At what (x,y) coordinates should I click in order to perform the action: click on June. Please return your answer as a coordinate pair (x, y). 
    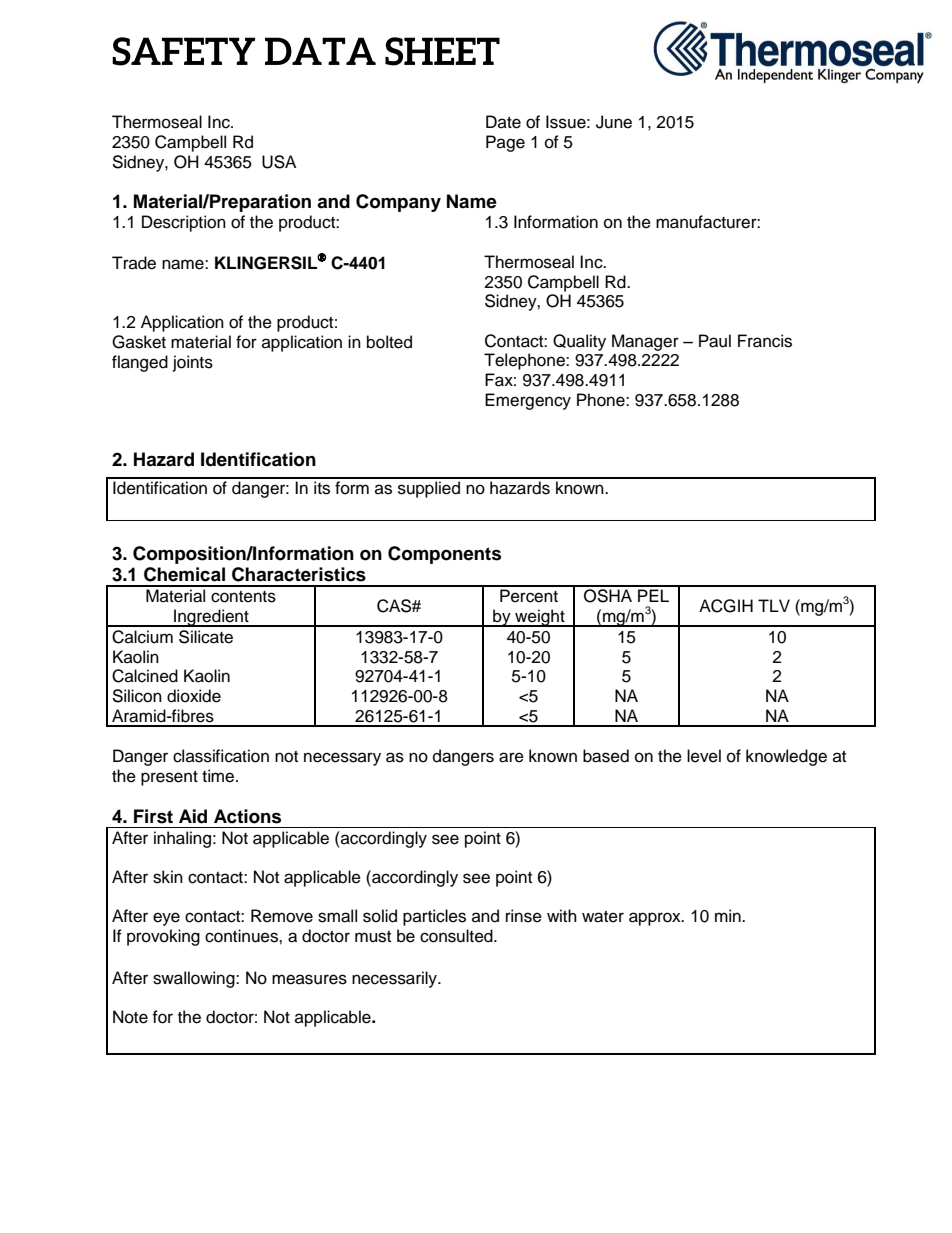
    Looking at the image, I should click on (614, 122).
